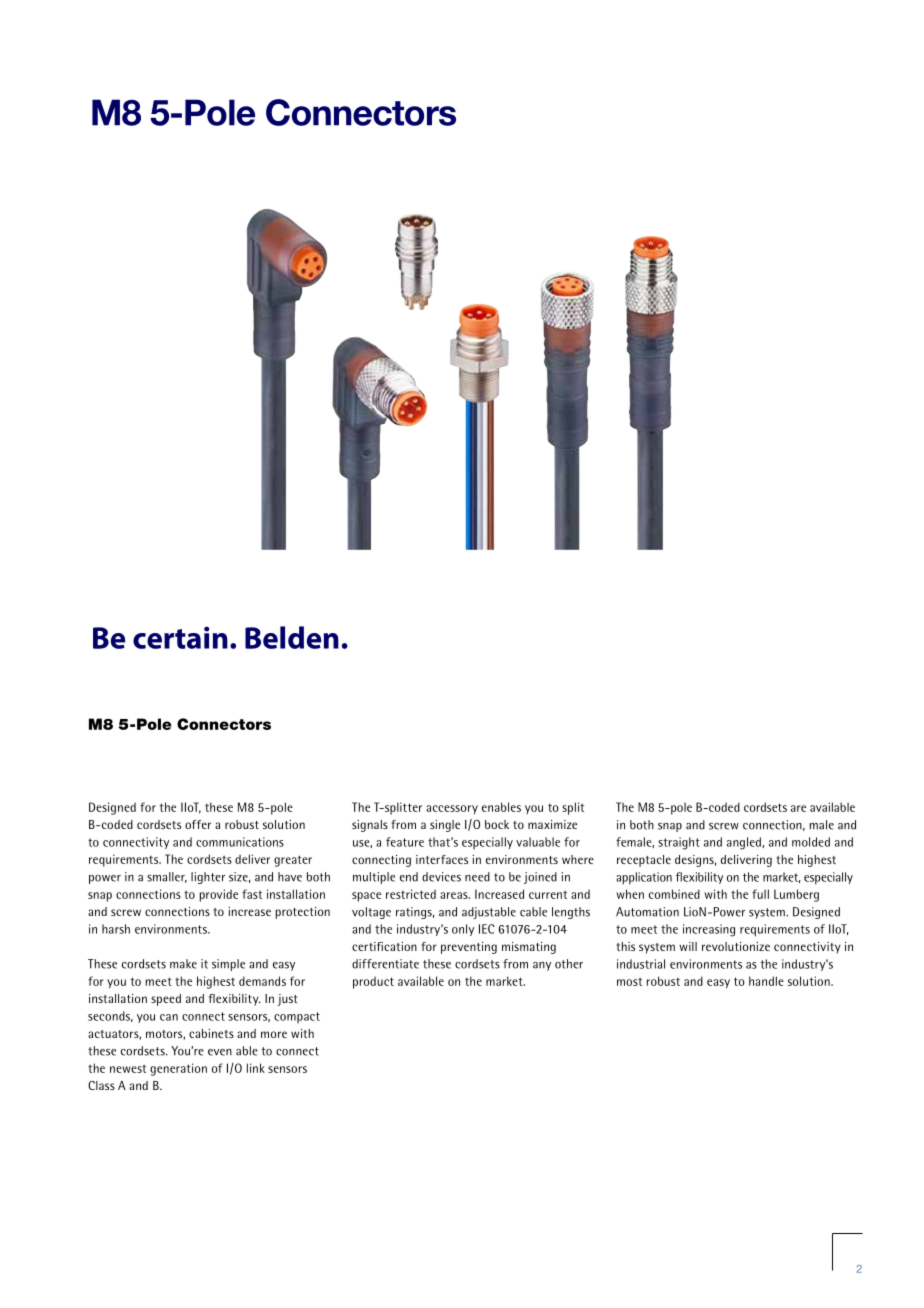 This screenshot has width=924, height=1308. Describe the element at coordinates (745, 843) in the screenshot. I see `angled` at that location.
